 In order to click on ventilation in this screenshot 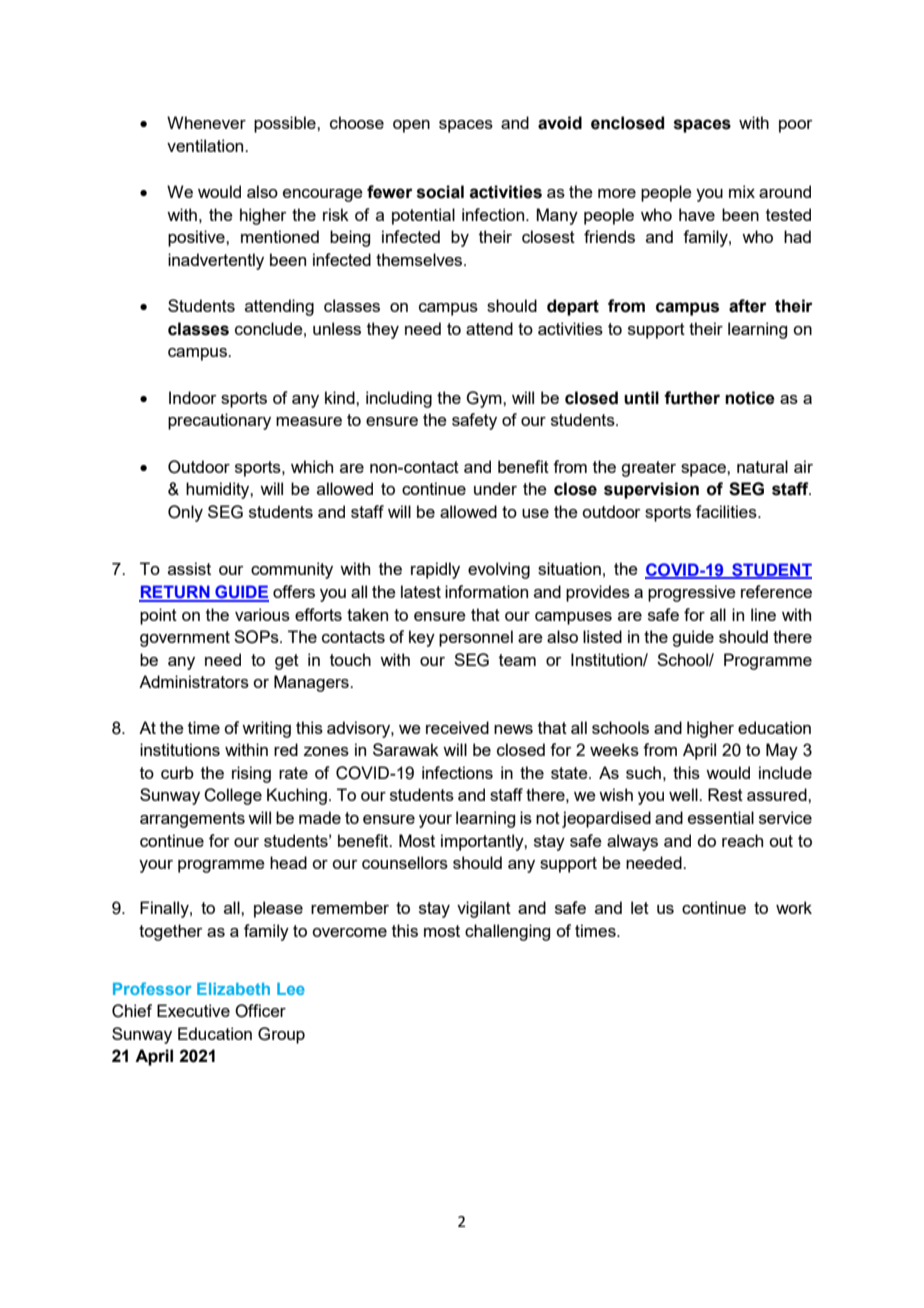, I will do `click(206, 145)`.
